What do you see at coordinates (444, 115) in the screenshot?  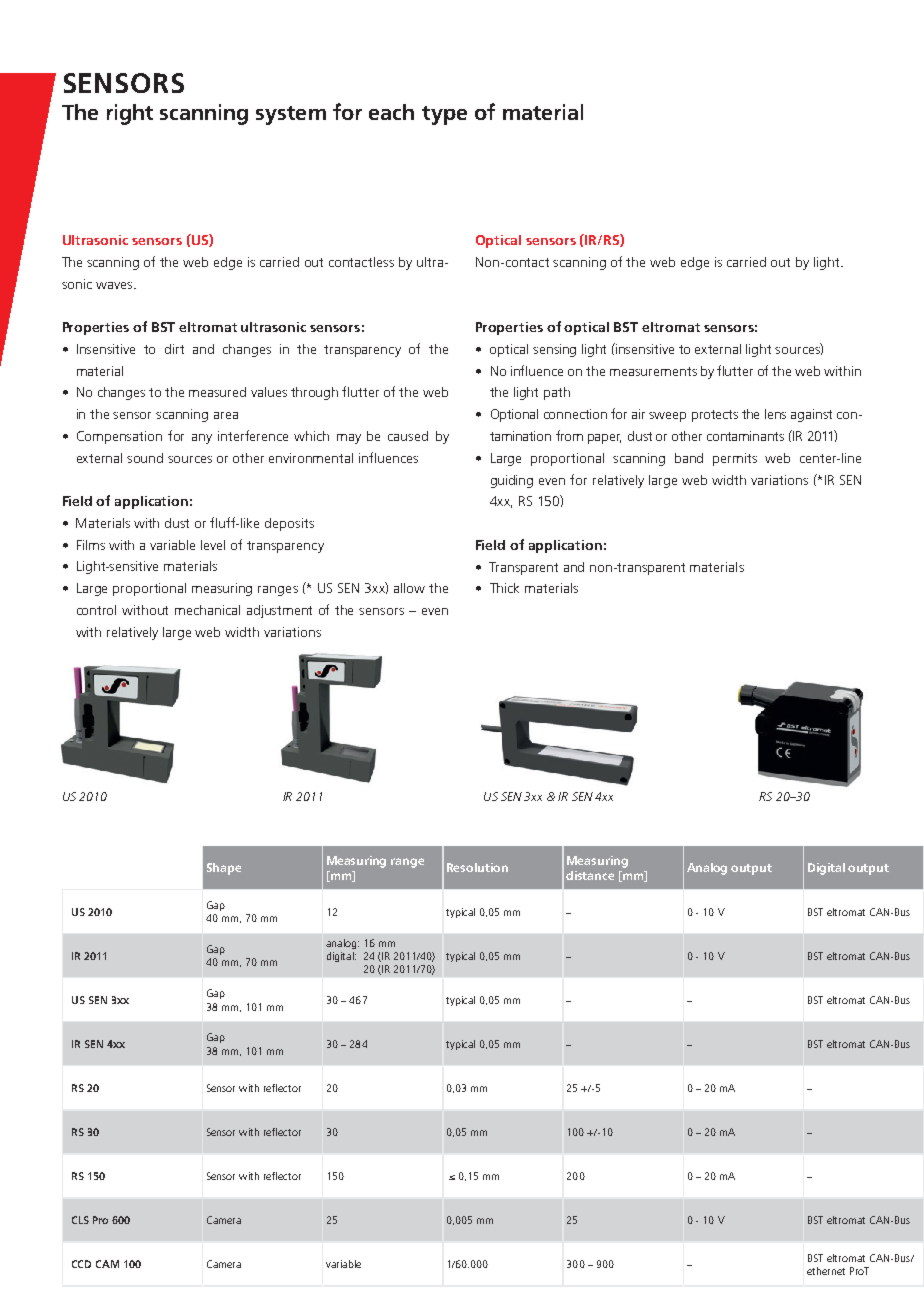 I see `type` at bounding box center [444, 115].
